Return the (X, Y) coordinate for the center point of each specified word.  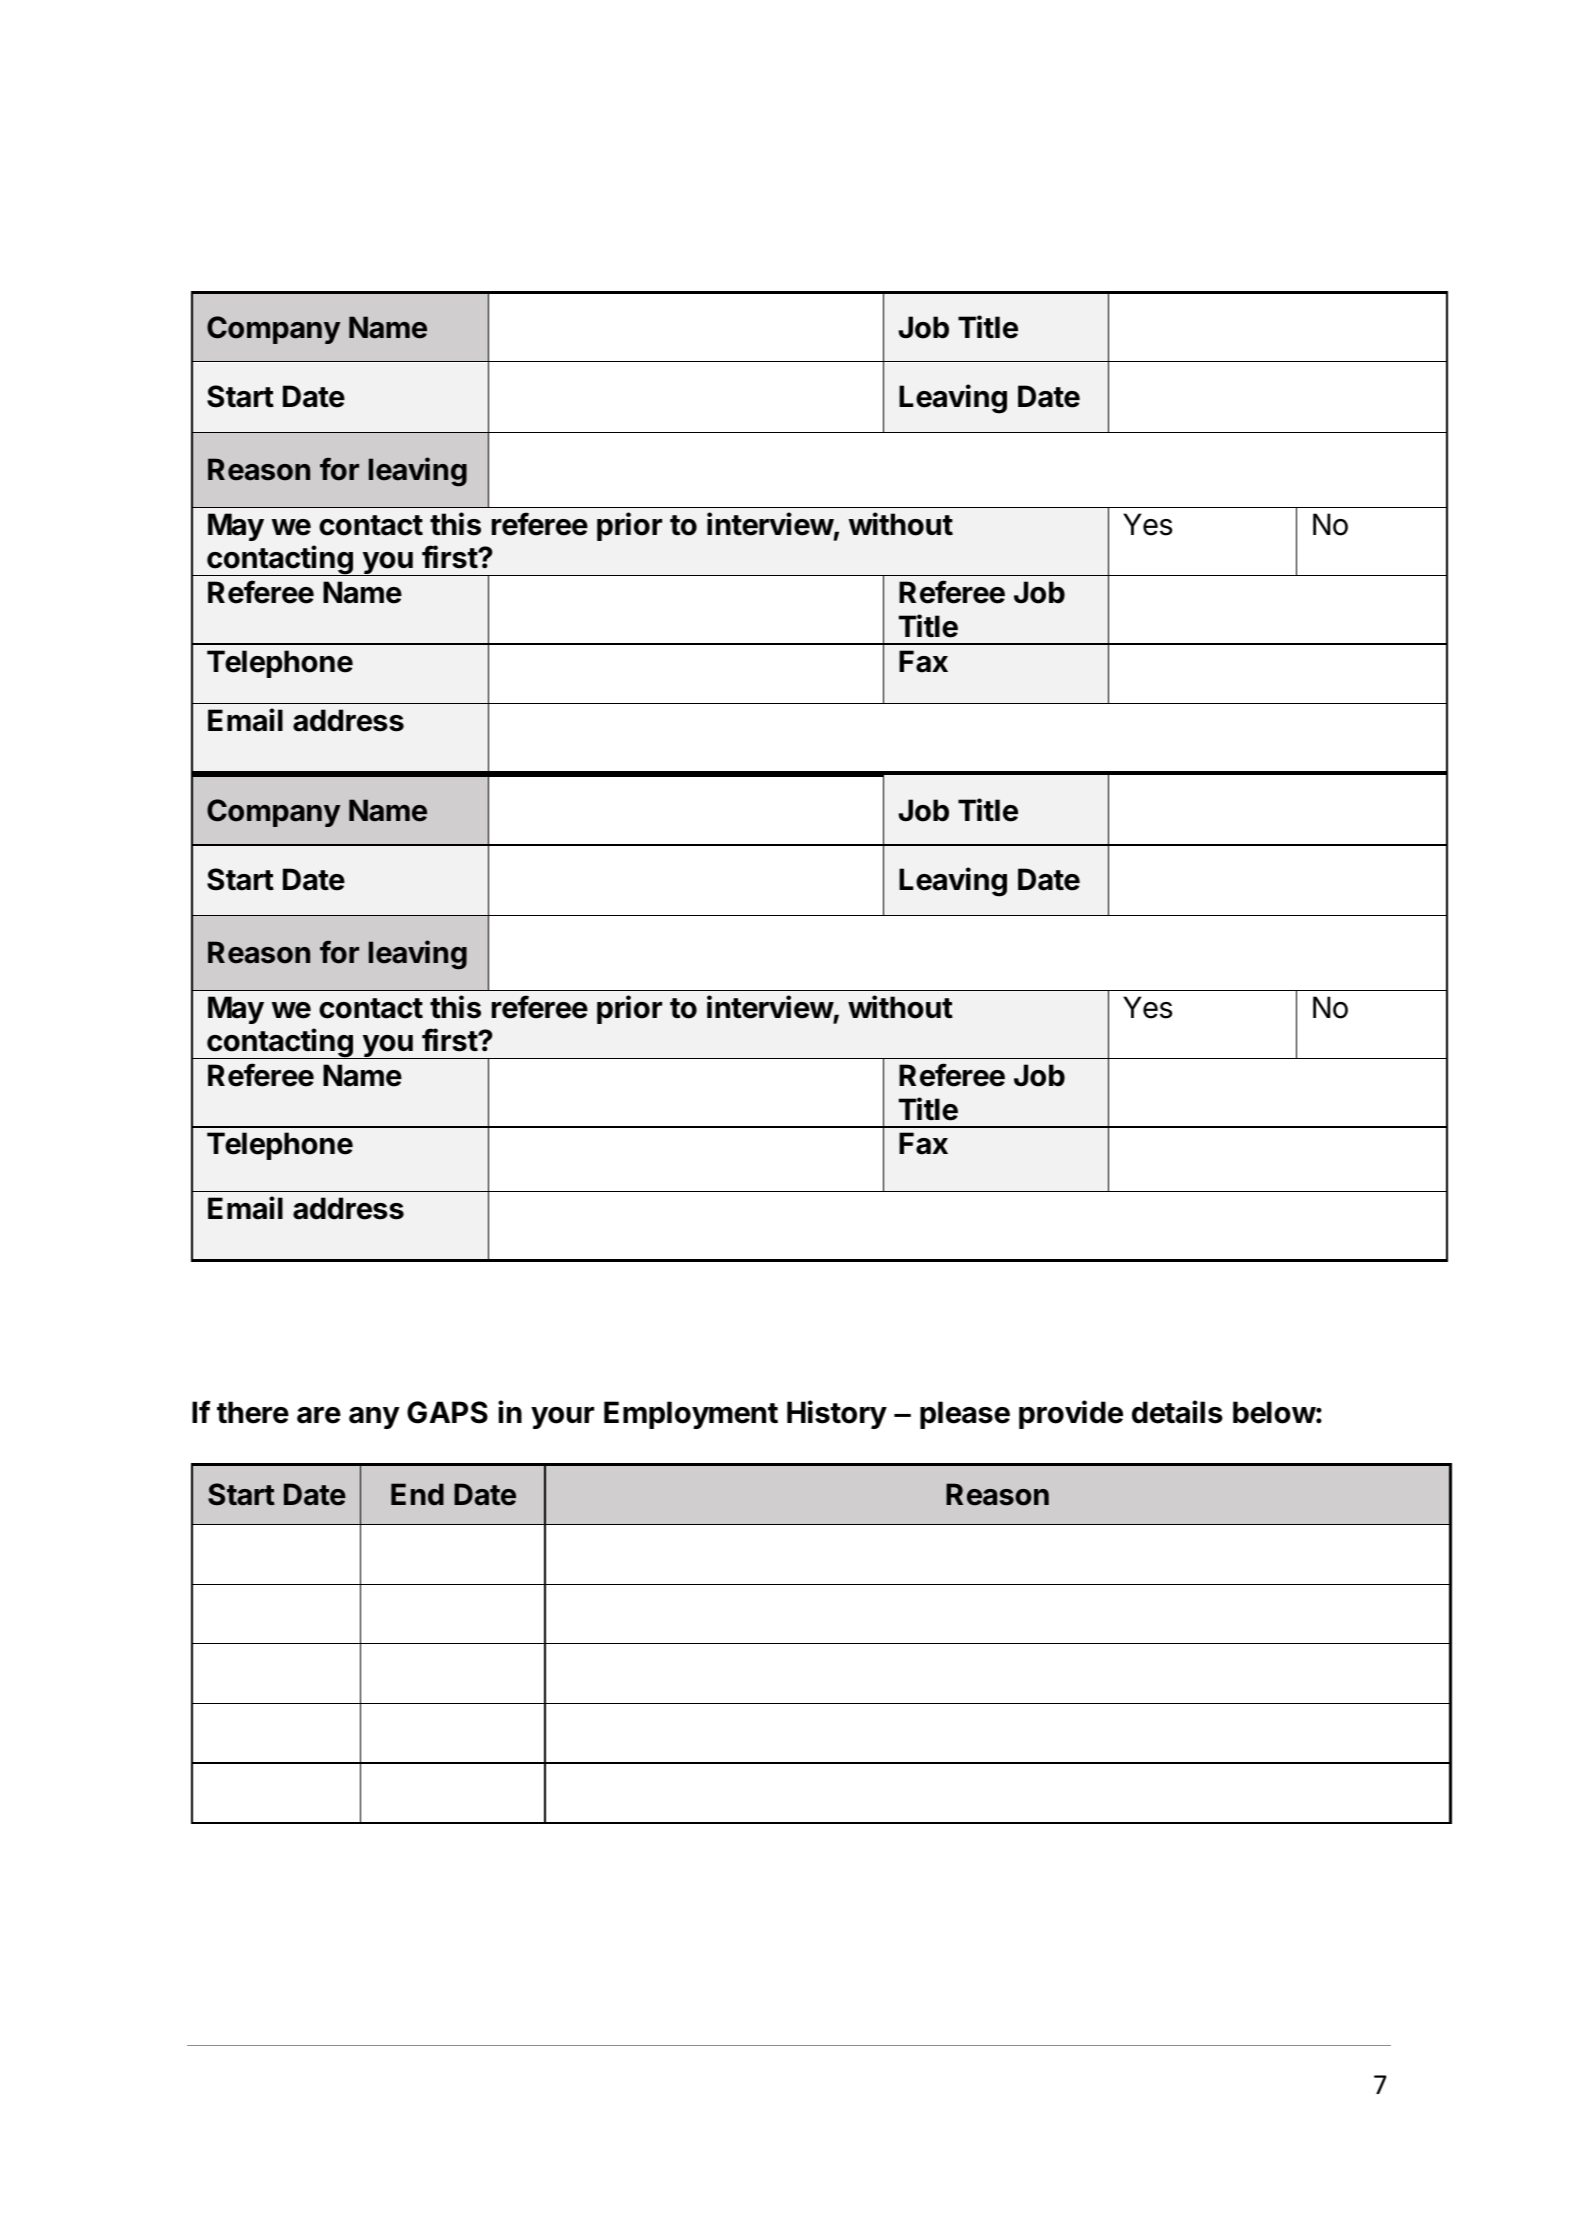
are (319, 1415)
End (417, 1494)
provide (1071, 1414)
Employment (691, 1415)
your (562, 1418)
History (837, 1414)
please (965, 1415)
